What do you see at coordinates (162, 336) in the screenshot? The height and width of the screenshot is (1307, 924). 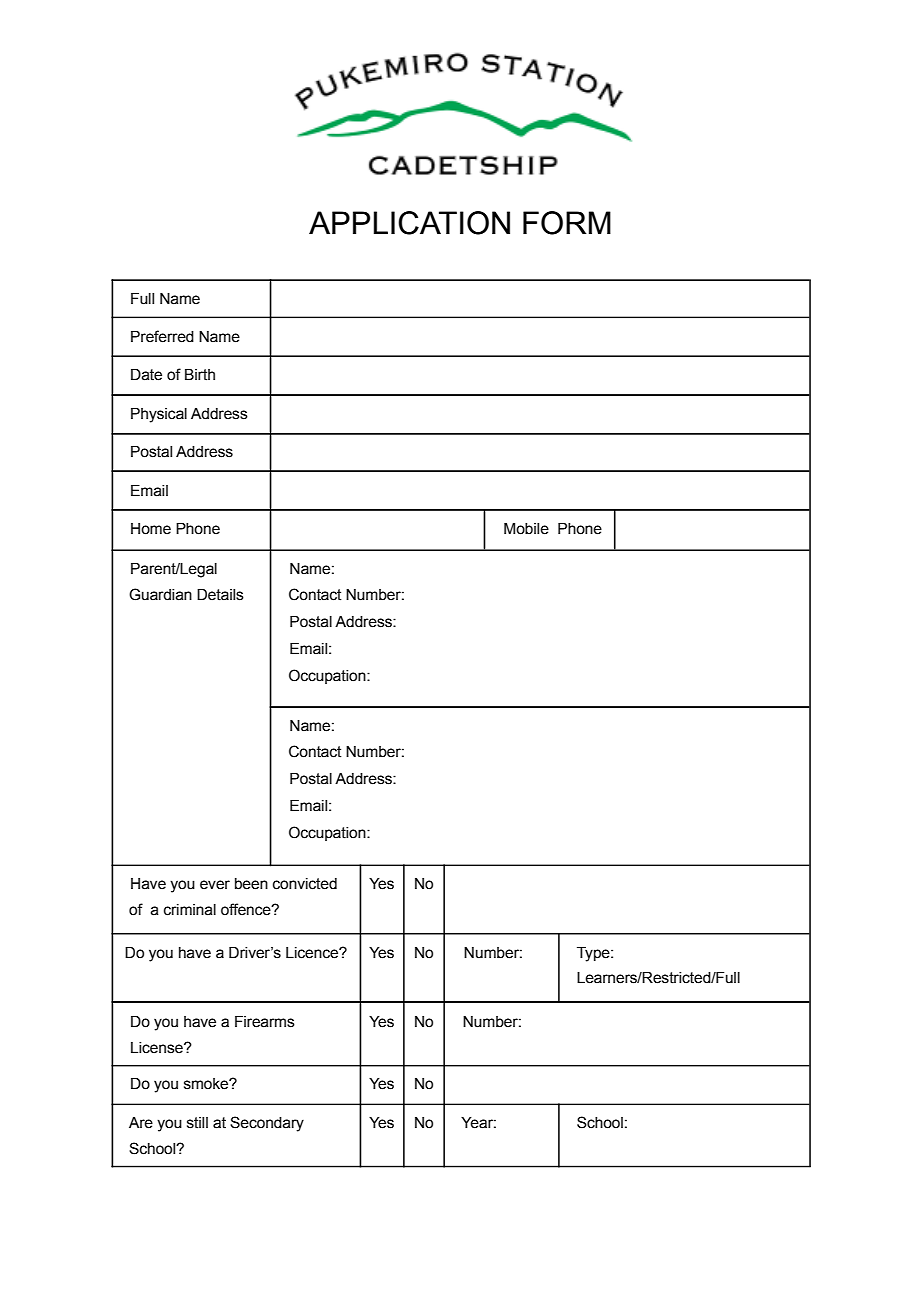 I see `Preferred` at bounding box center [162, 336].
